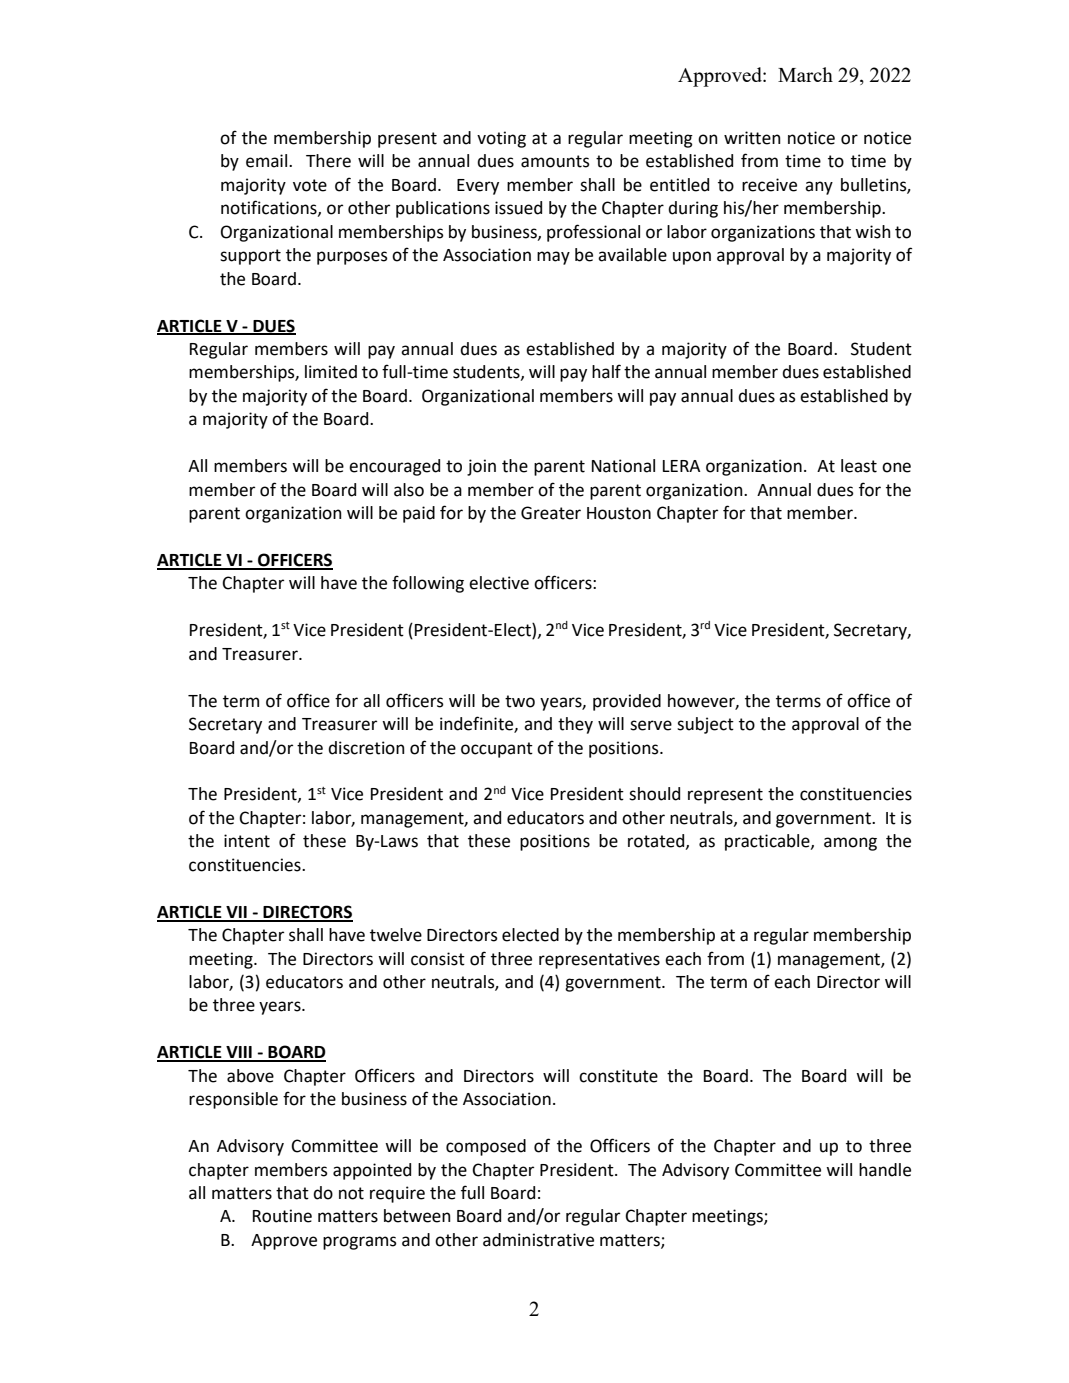 The width and height of the page is (1069, 1383). I want to click on Routine, so click(282, 1216).
